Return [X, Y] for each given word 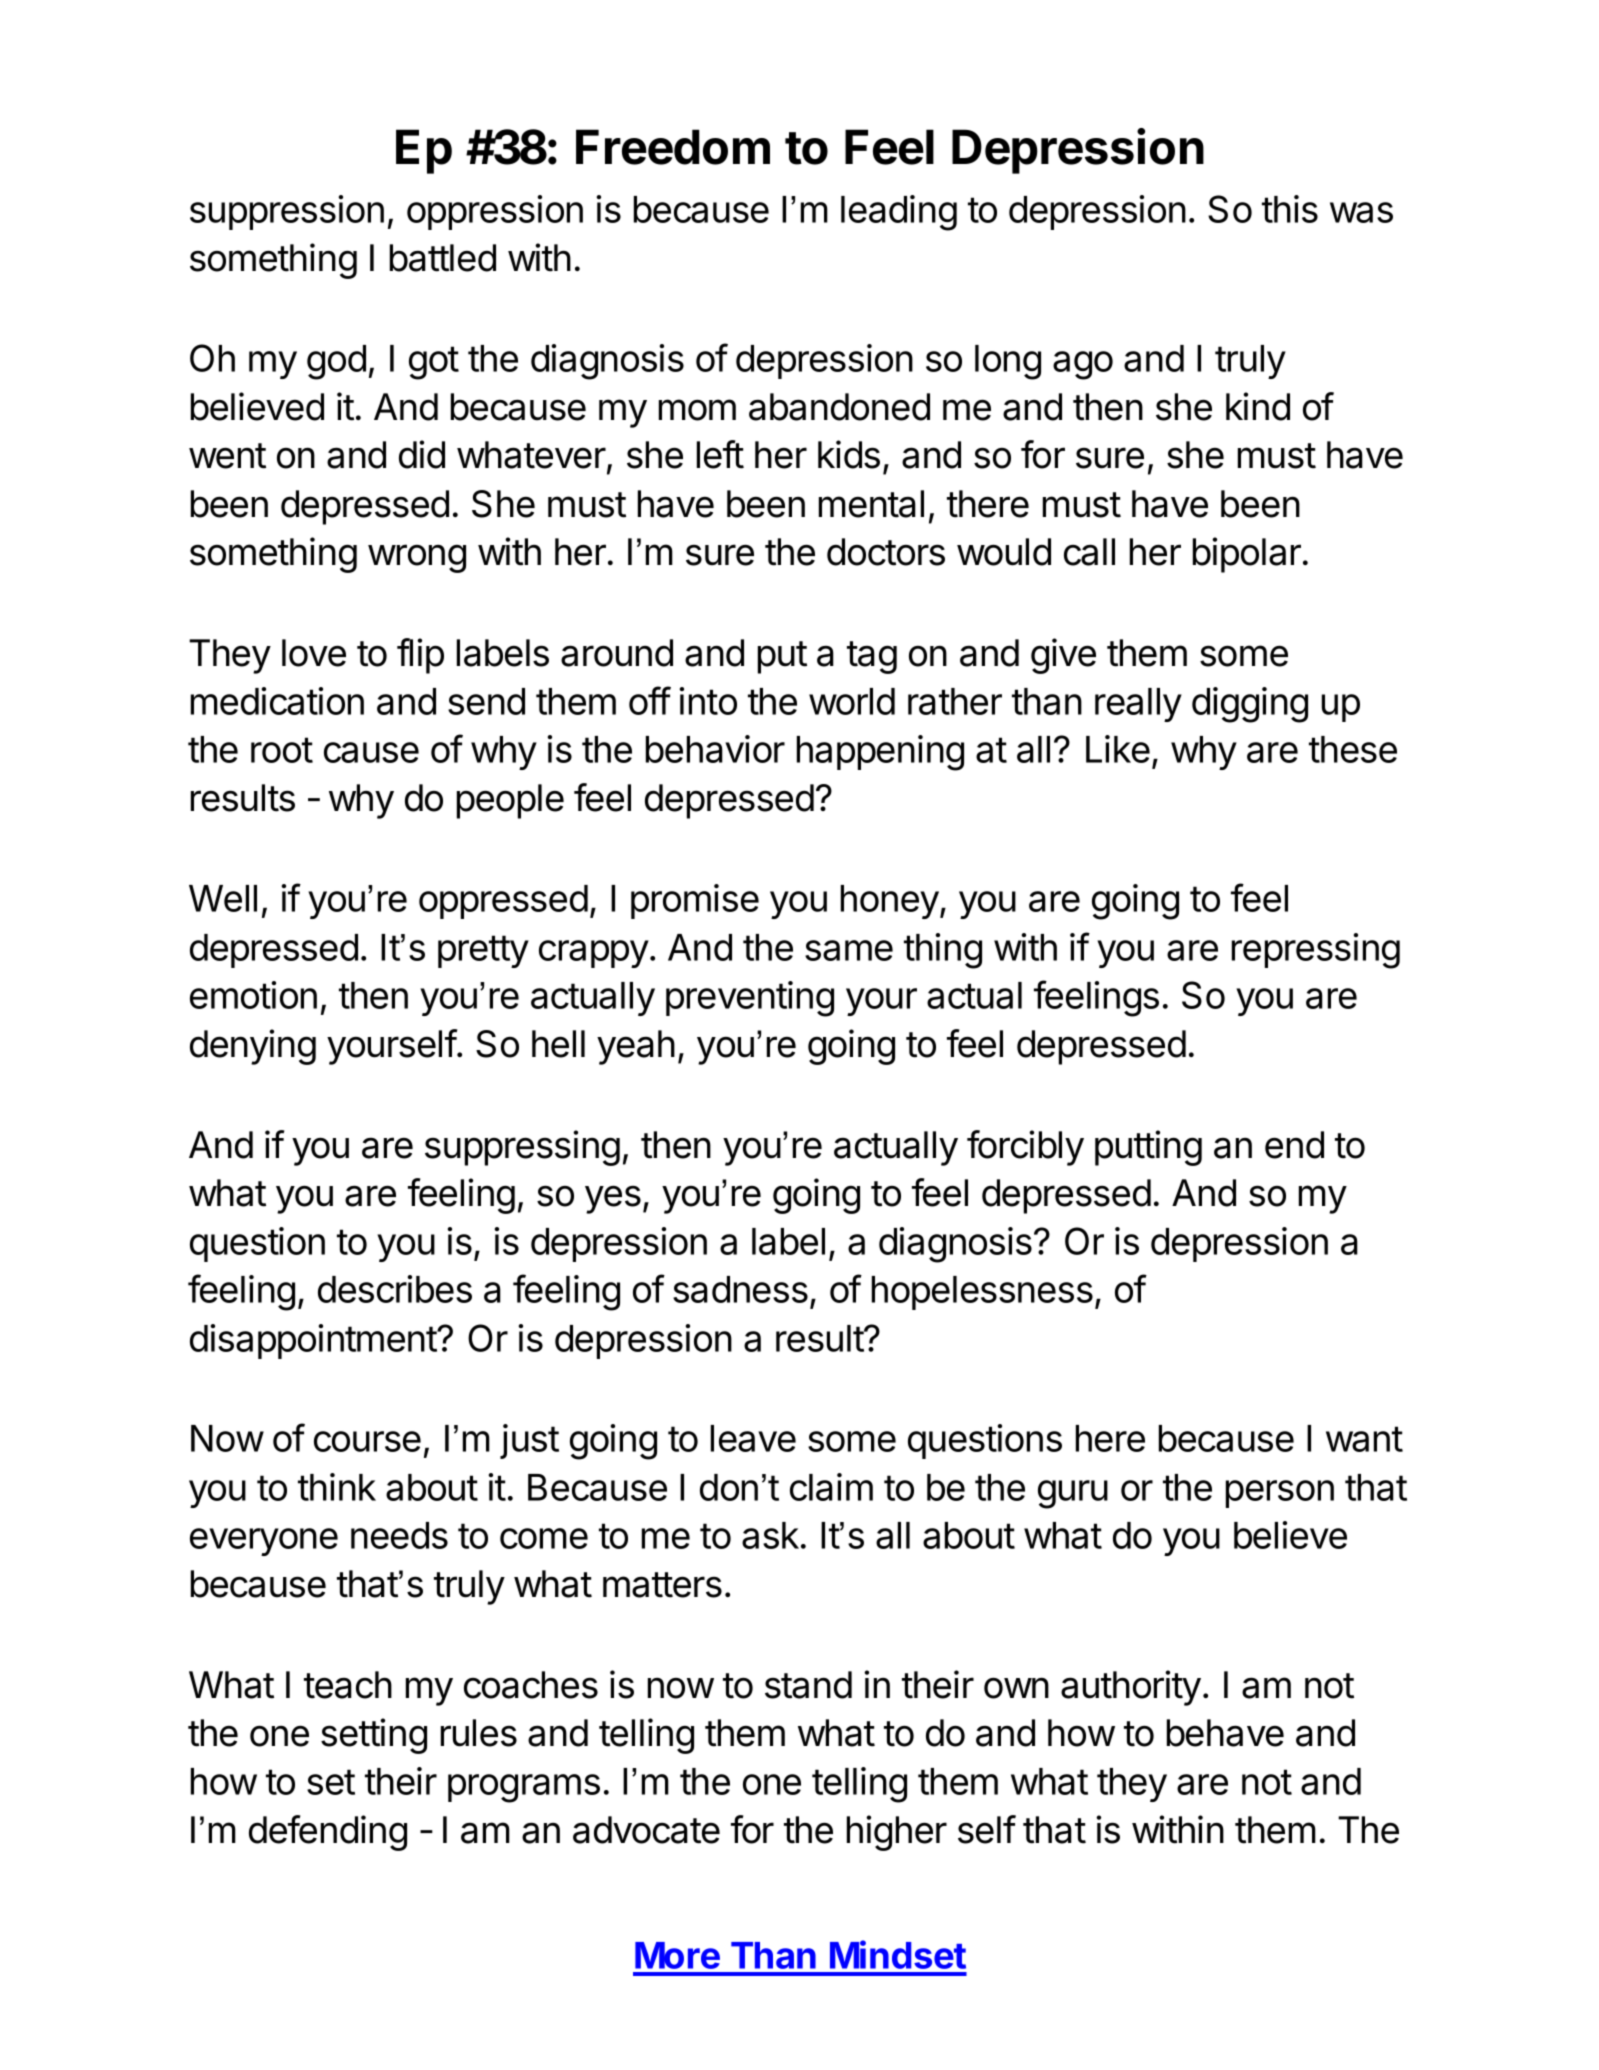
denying [253, 1047]
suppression [287, 212]
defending [328, 1833]
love [314, 653]
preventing [750, 999]
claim [831, 1487]
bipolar [1247, 555]
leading [899, 213]
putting [1148, 1148]
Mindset [898, 1954]
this [1290, 209]
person [1280, 1494]
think [337, 1487]
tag [872, 657]
